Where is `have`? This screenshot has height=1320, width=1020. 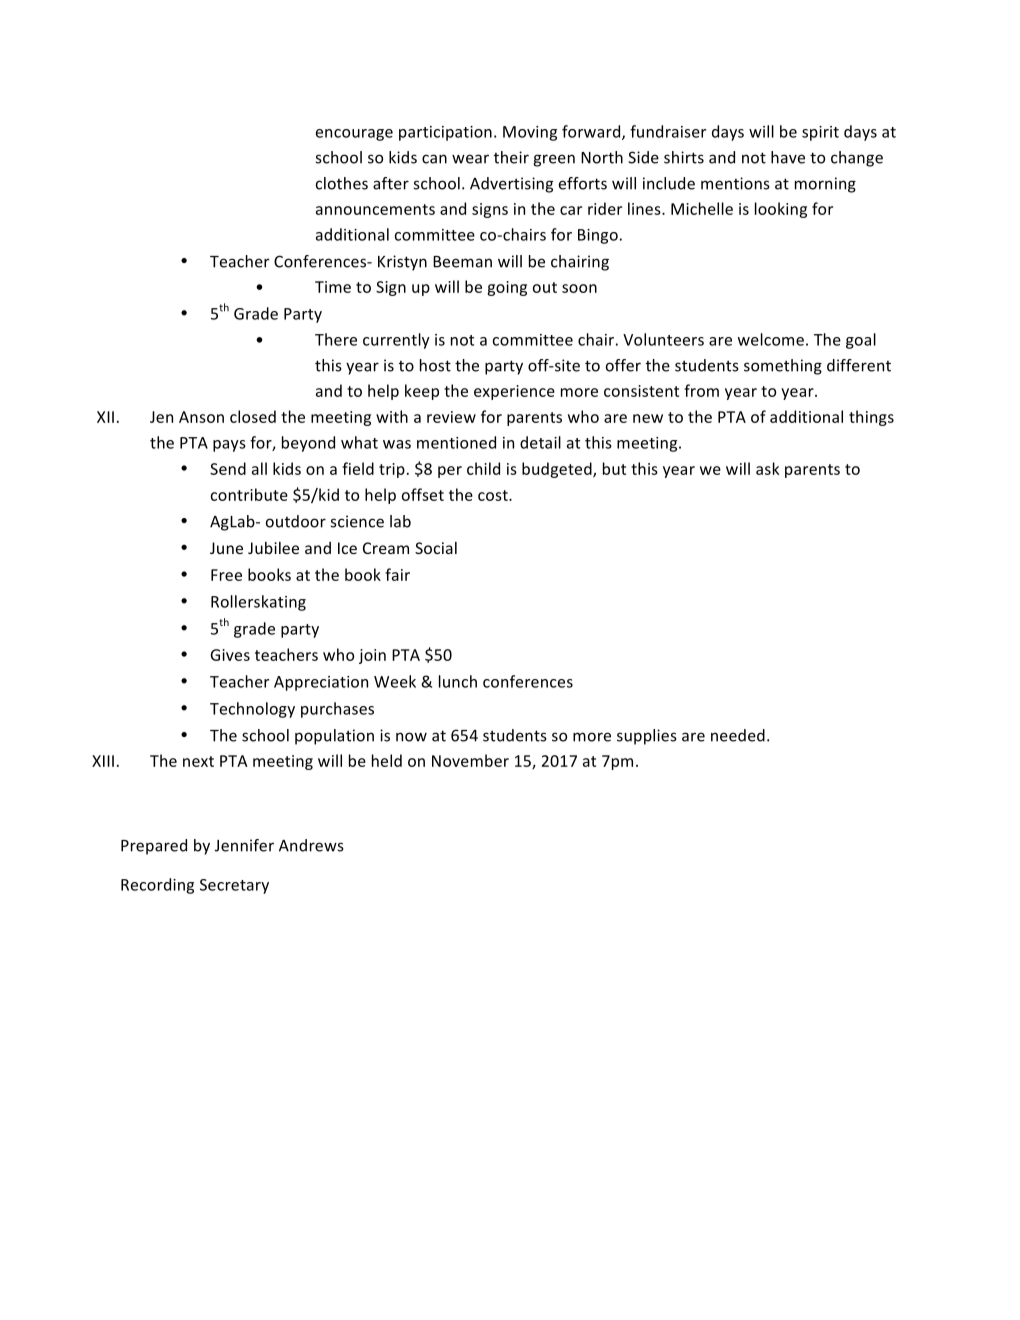 have is located at coordinates (788, 157).
